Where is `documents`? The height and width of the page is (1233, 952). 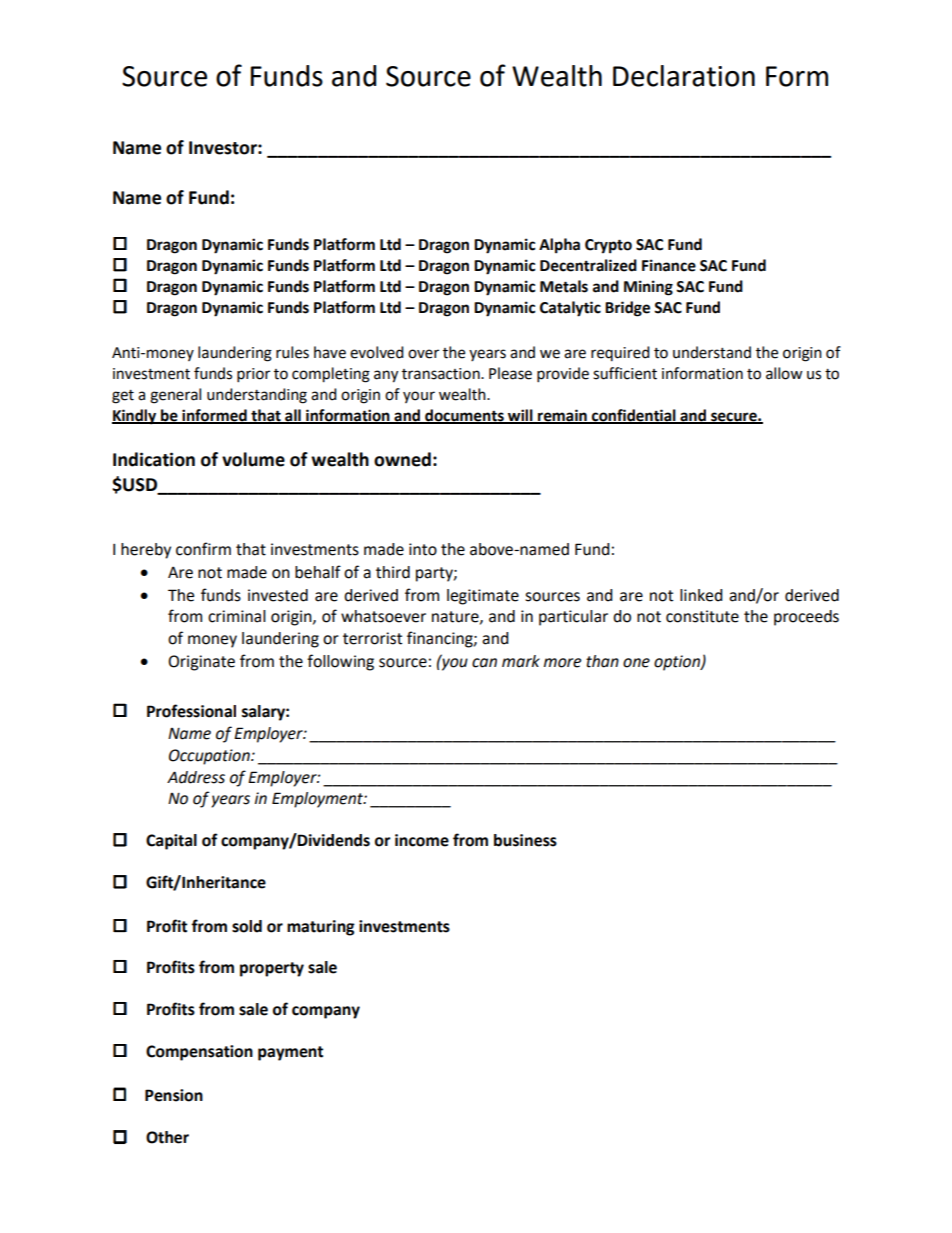 documents is located at coordinates (464, 416).
